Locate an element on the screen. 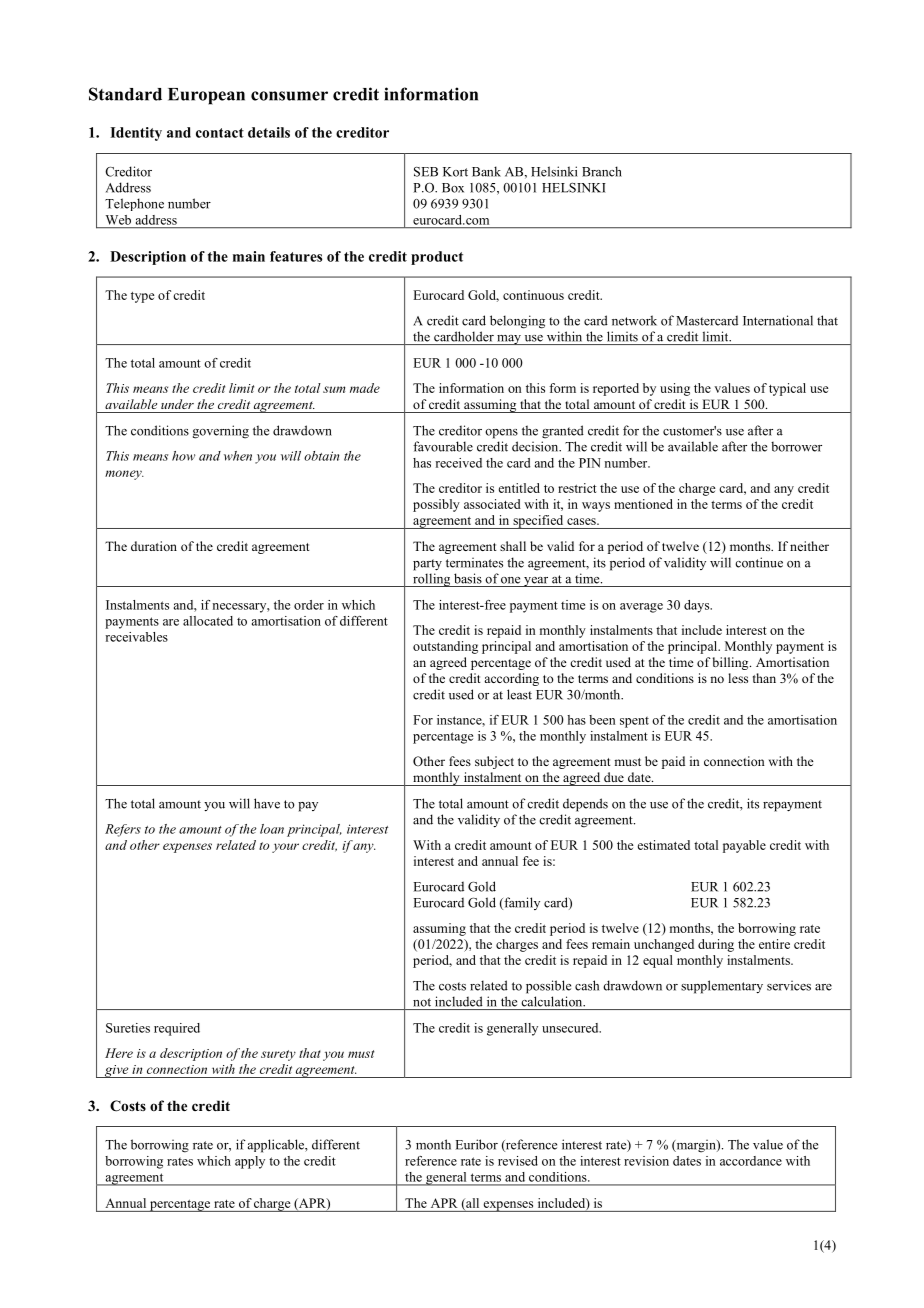 Image resolution: width=924 pixels, height=1308 pixels. apply is located at coordinates (250, 1162).
